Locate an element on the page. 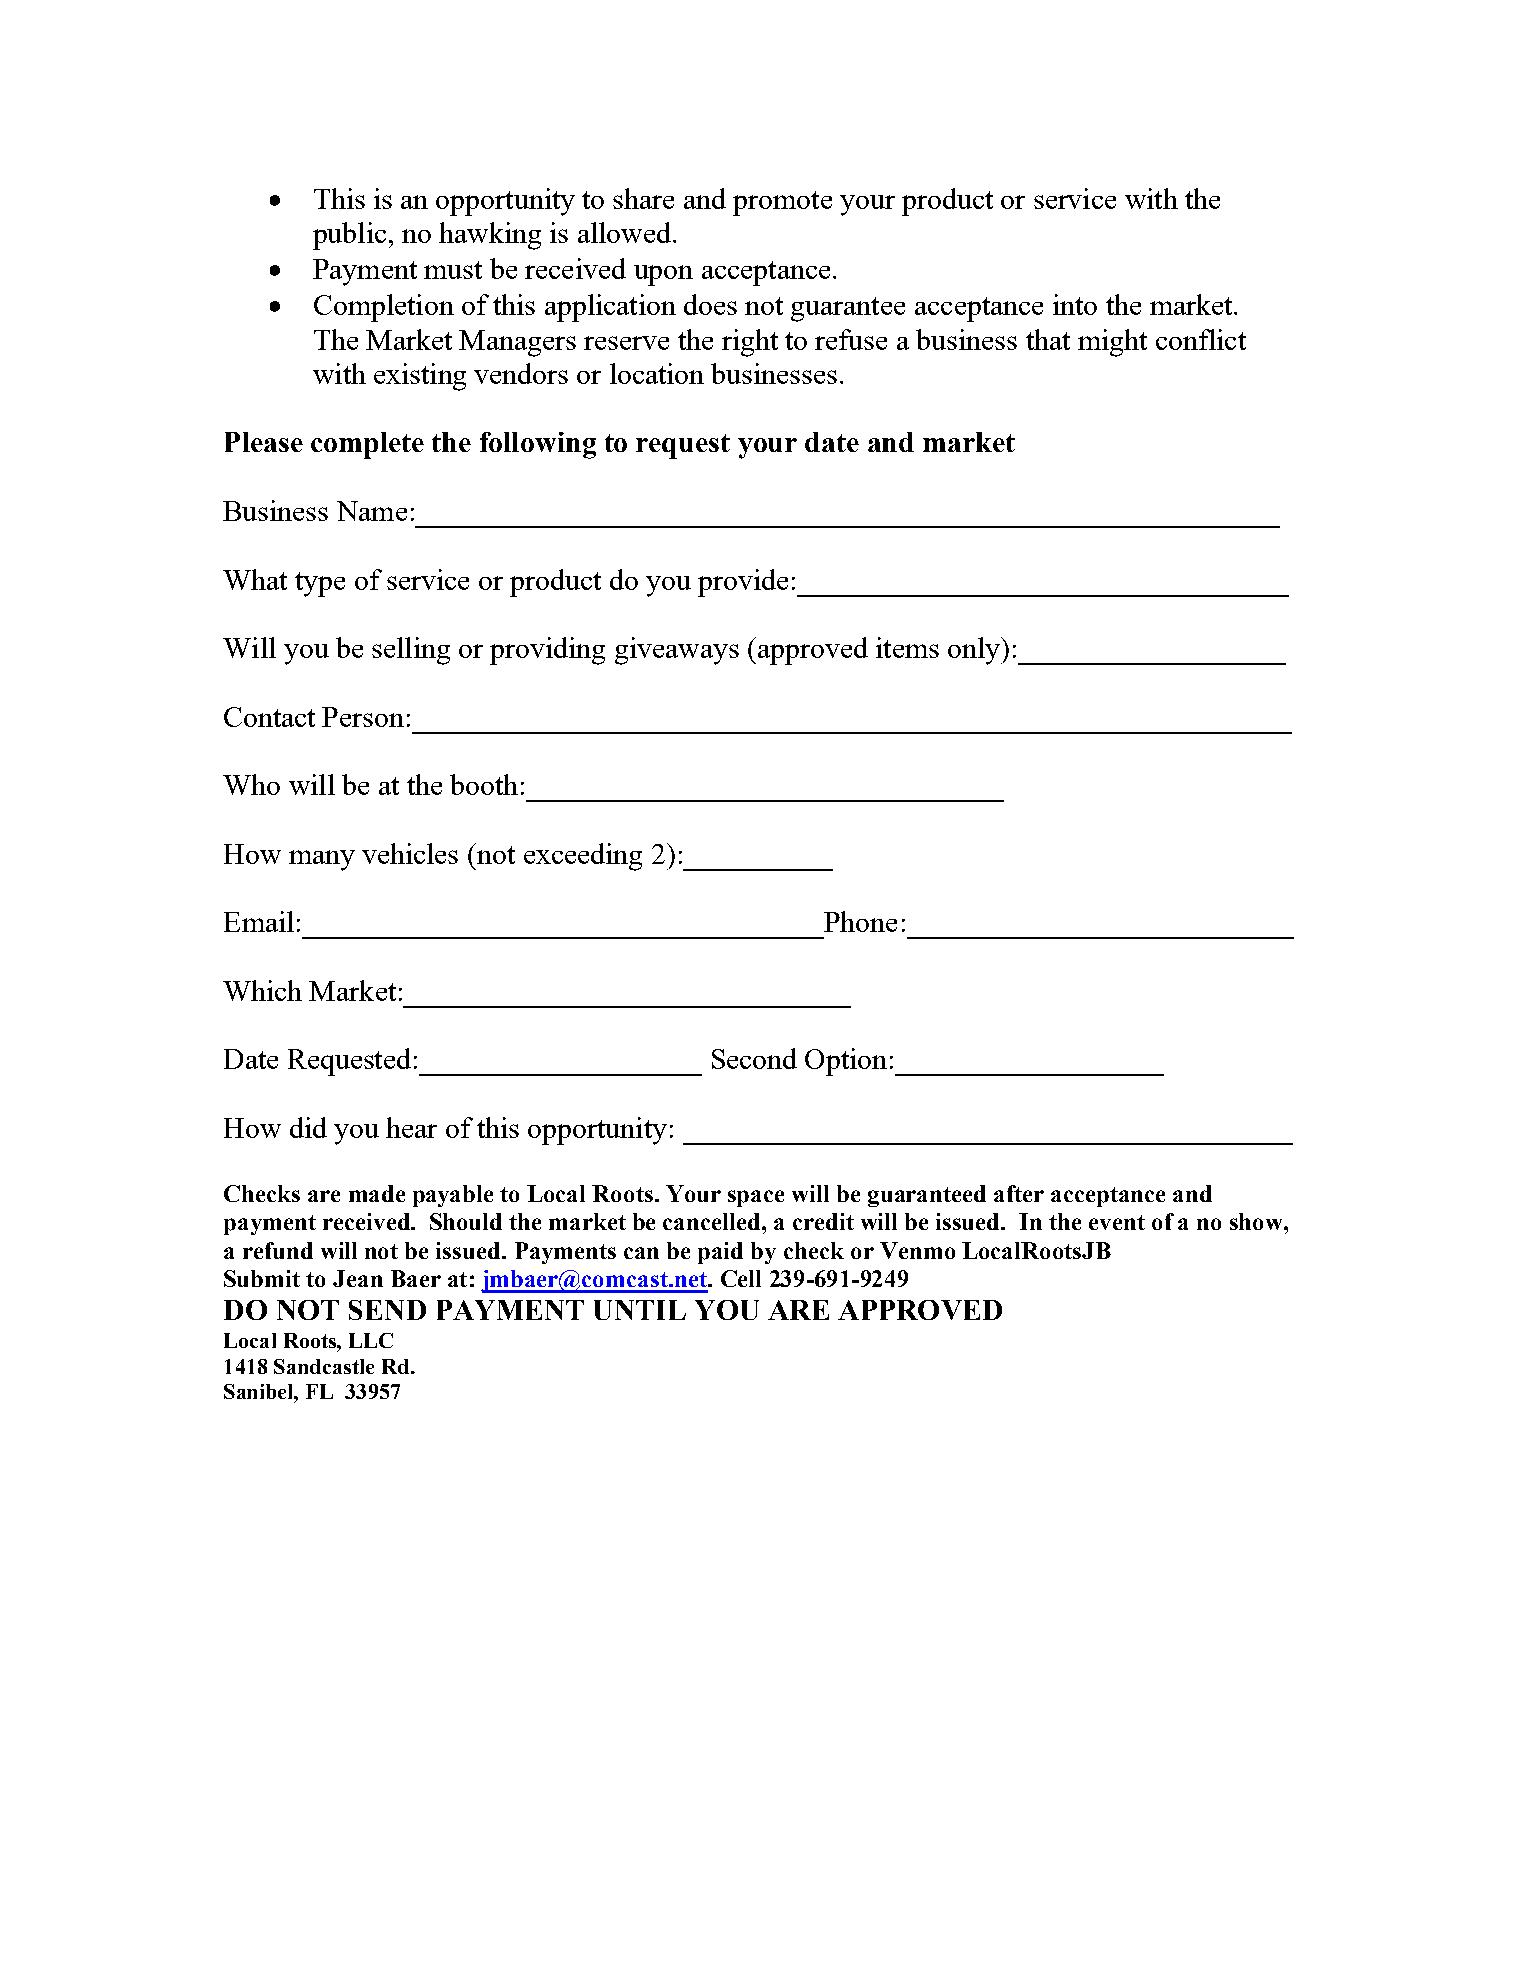 Image resolution: width=1519 pixels, height=1966 pixels. promote is located at coordinates (782, 203).
